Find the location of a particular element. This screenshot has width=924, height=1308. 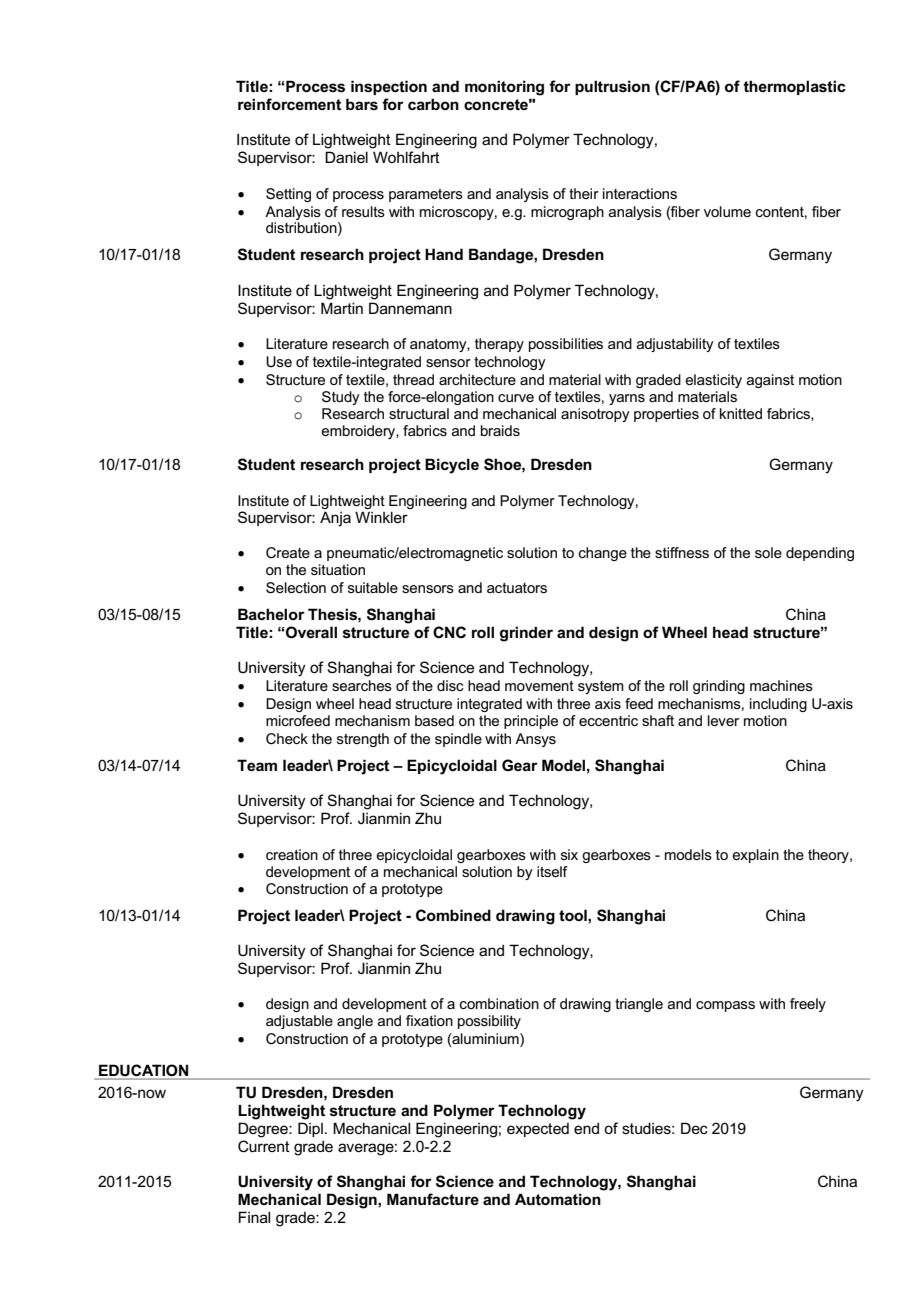

creation is located at coordinates (292, 854).
